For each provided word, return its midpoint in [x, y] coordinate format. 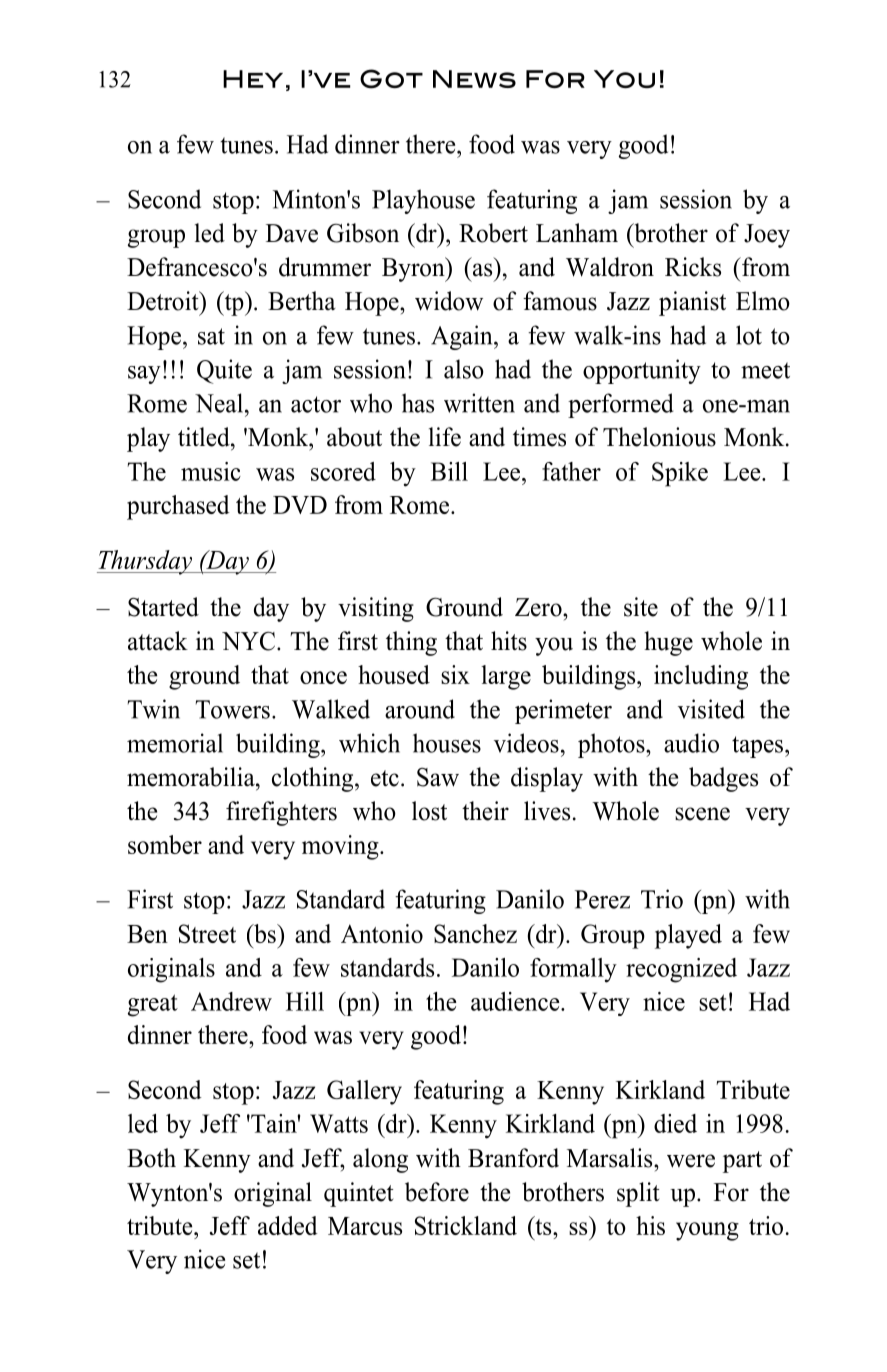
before [437, 1192]
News [474, 79]
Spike [680, 474]
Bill [449, 471]
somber [165, 844]
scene [702, 814]
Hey [253, 79]
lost [429, 811]
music [211, 471]
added [288, 1225]
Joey [767, 236]
